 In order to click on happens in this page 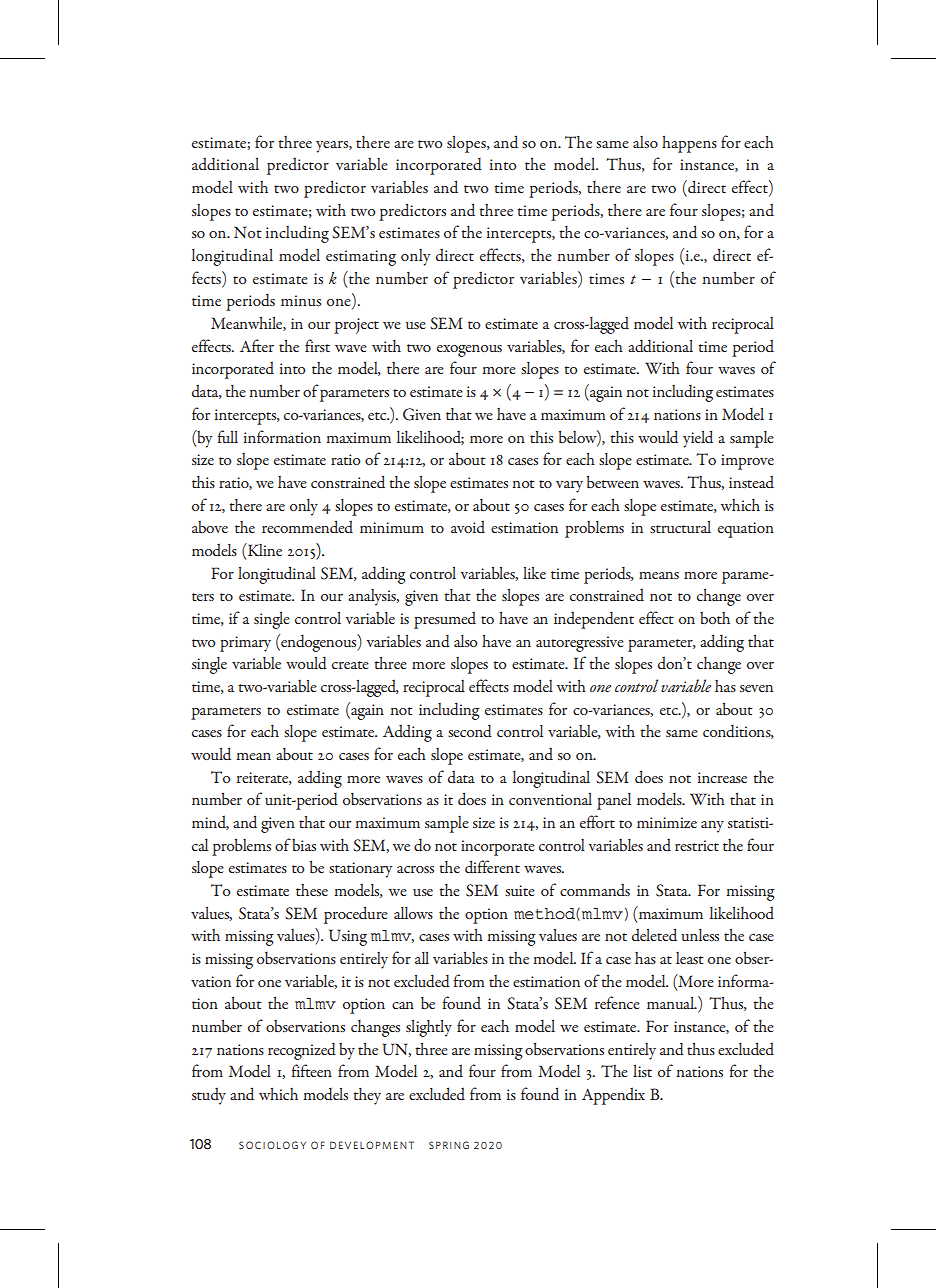, I will do `click(689, 144)`.
